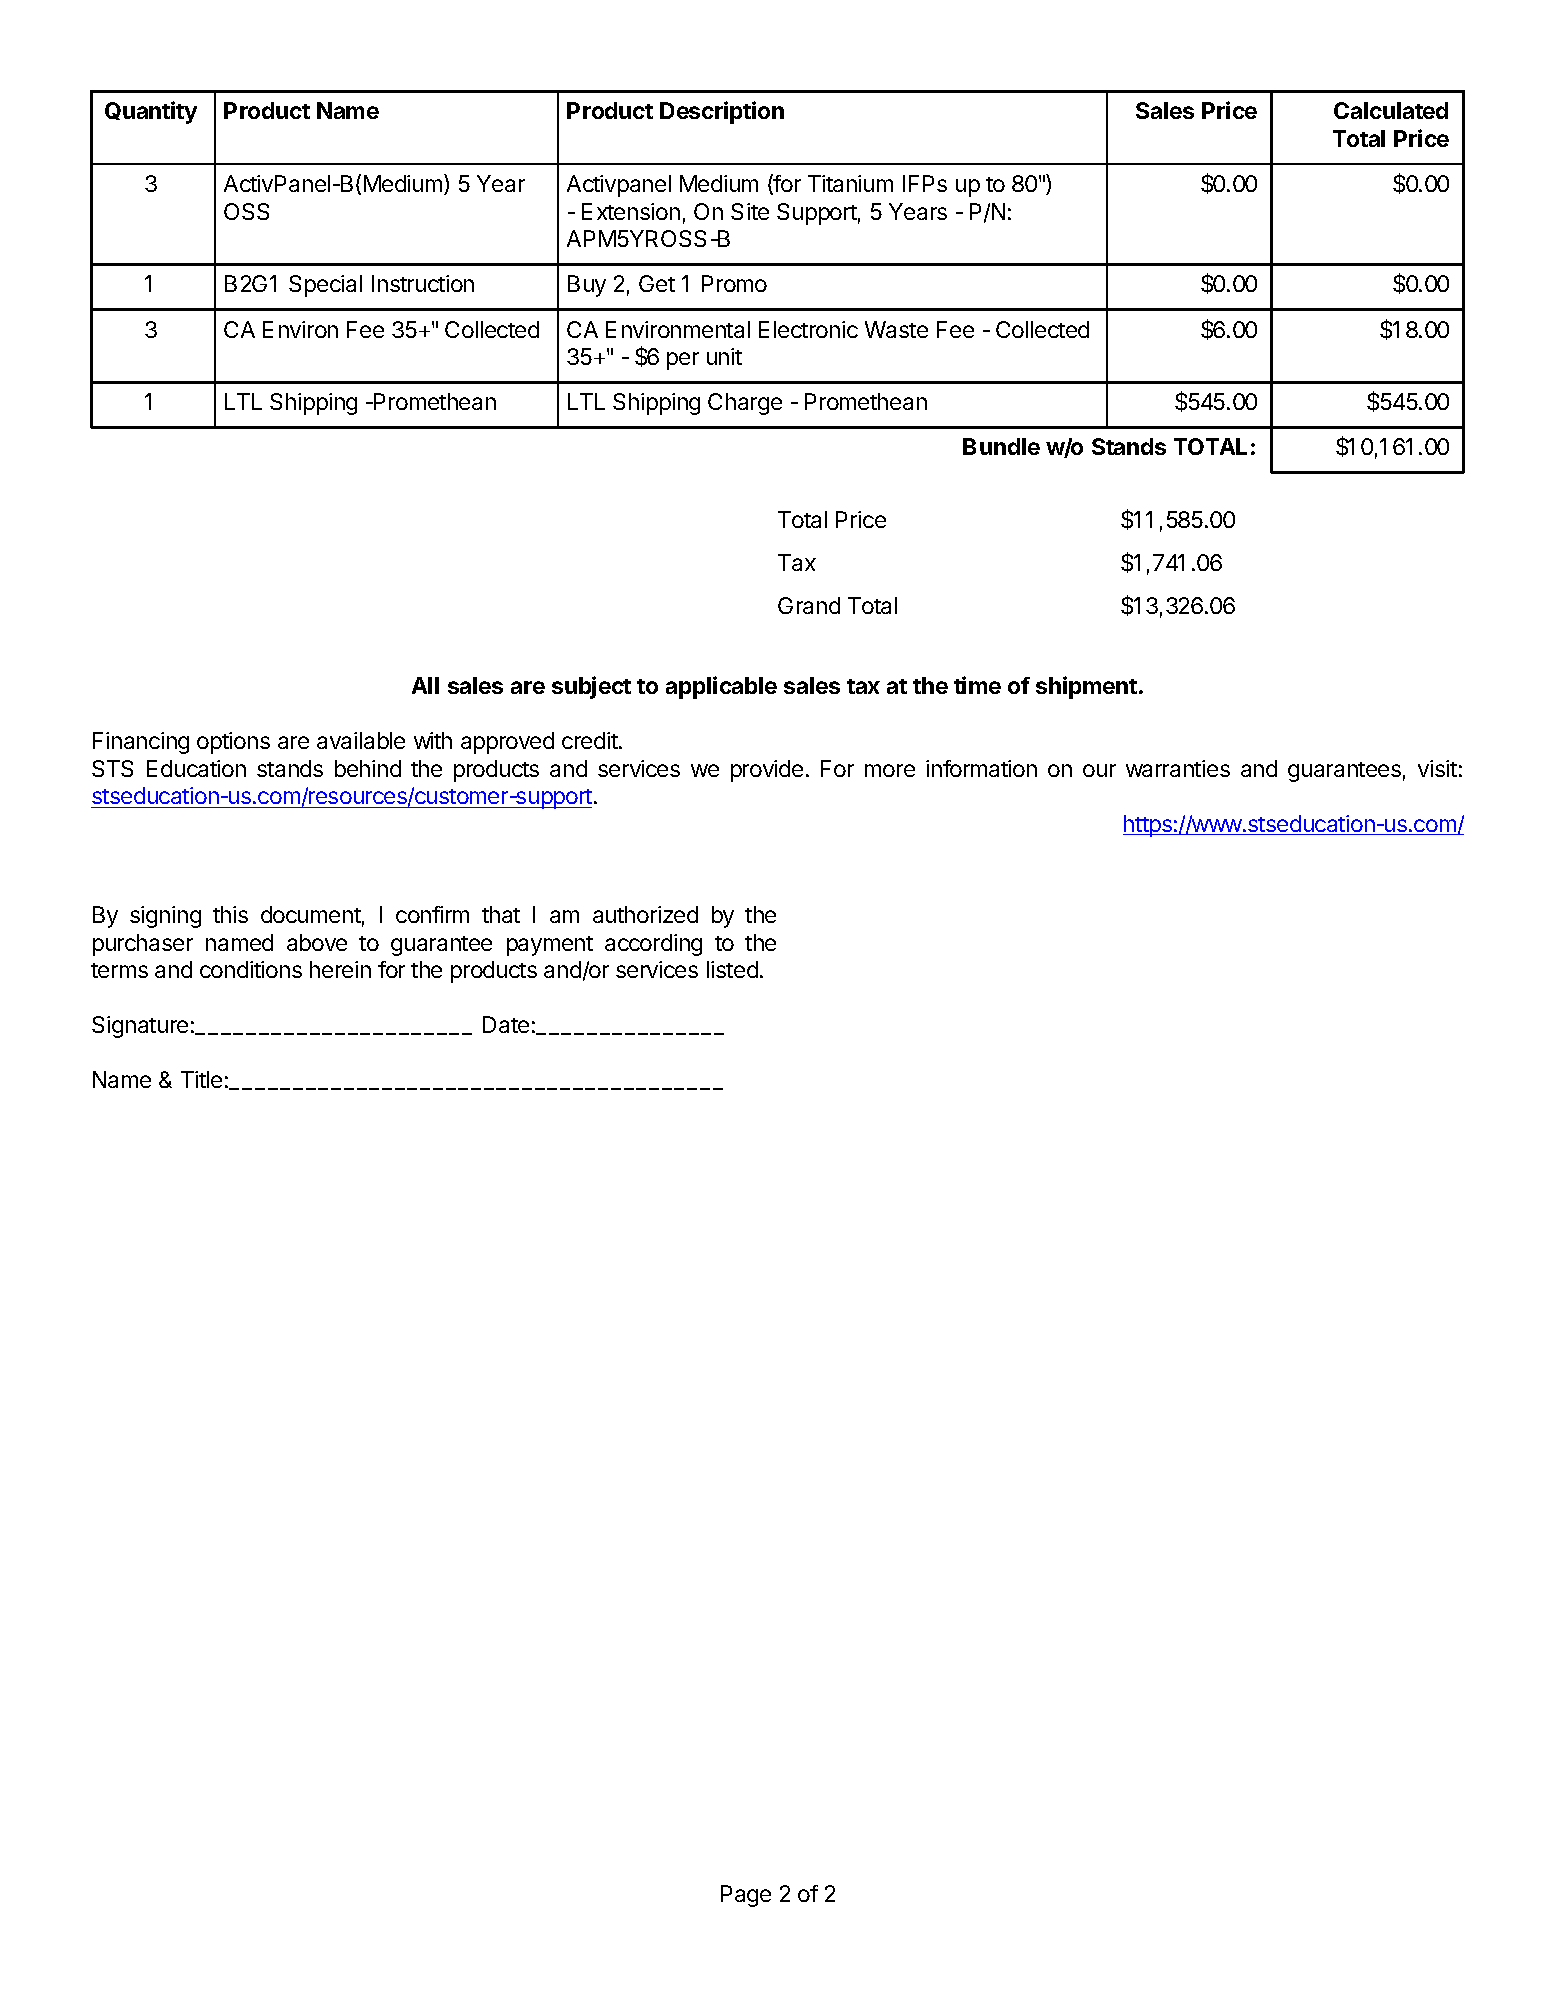 The height and width of the image is (2013, 1555). I want to click on Quantity, so click(151, 112).
